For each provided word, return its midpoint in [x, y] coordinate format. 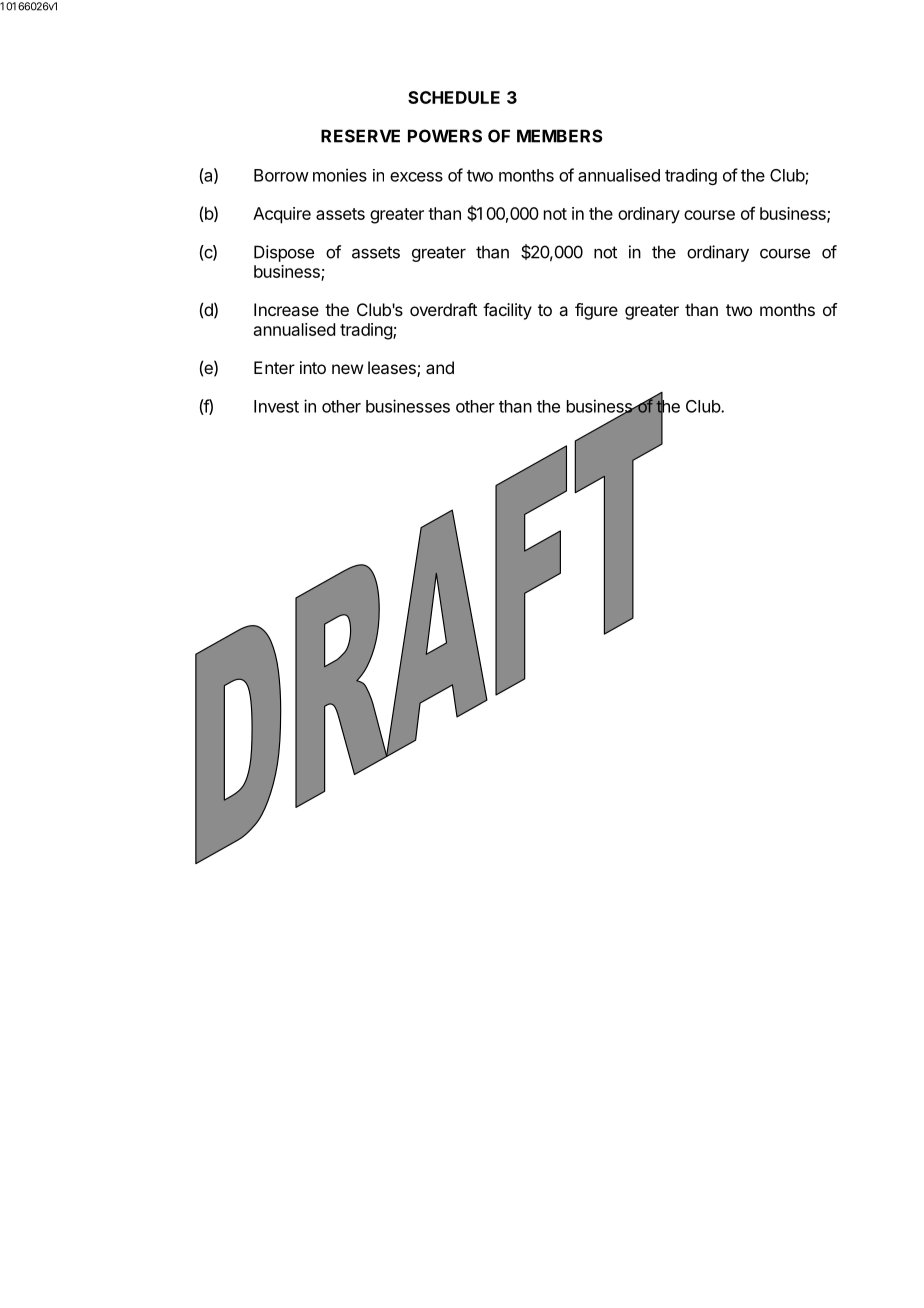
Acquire [282, 215]
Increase [286, 309]
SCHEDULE [454, 97]
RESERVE [360, 136]
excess [416, 177]
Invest [276, 406]
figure [596, 311]
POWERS [445, 136]
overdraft [443, 309]
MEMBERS [560, 136]
